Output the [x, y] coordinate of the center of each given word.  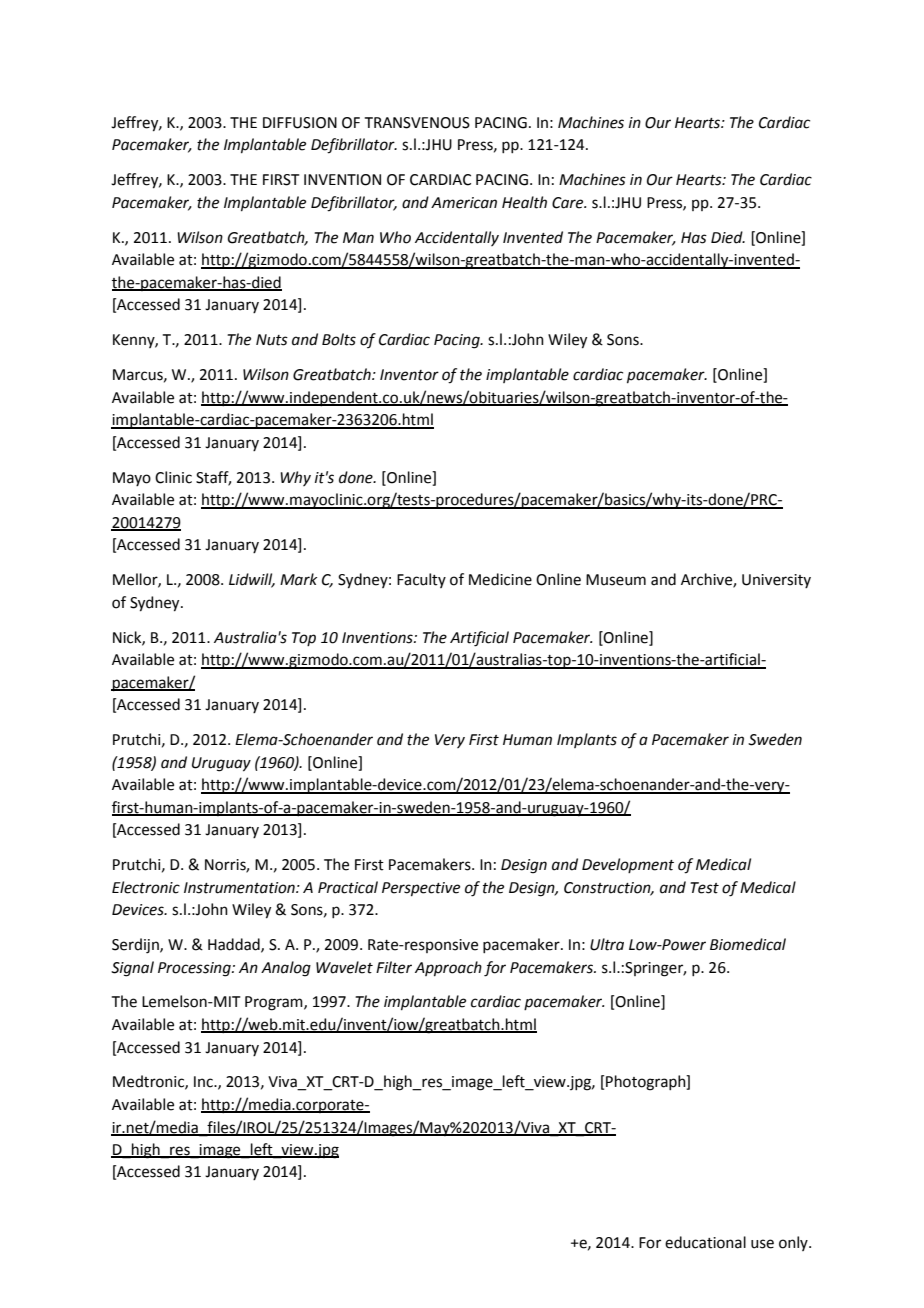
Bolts [339, 339]
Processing [195, 969]
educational [705, 1242]
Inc [204, 1082]
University [776, 581]
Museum [616, 580]
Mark [298, 579]
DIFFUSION [300, 123]
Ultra [607, 944]
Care [569, 203]
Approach [448, 968]
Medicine [500, 579]
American [464, 203]
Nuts [272, 340]
